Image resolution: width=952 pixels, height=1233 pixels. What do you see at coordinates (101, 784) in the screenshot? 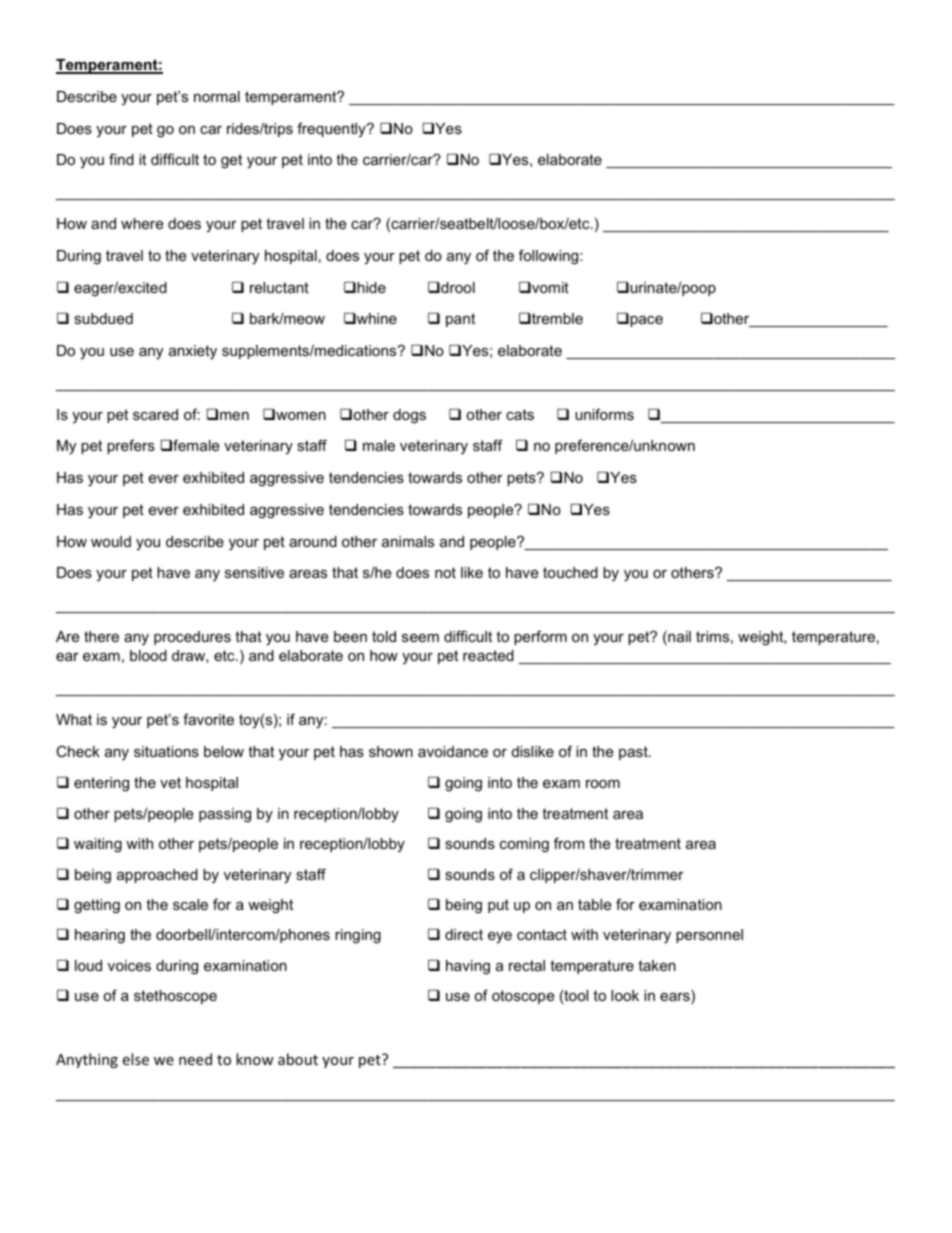
I see `entering` at bounding box center [101, 784].
